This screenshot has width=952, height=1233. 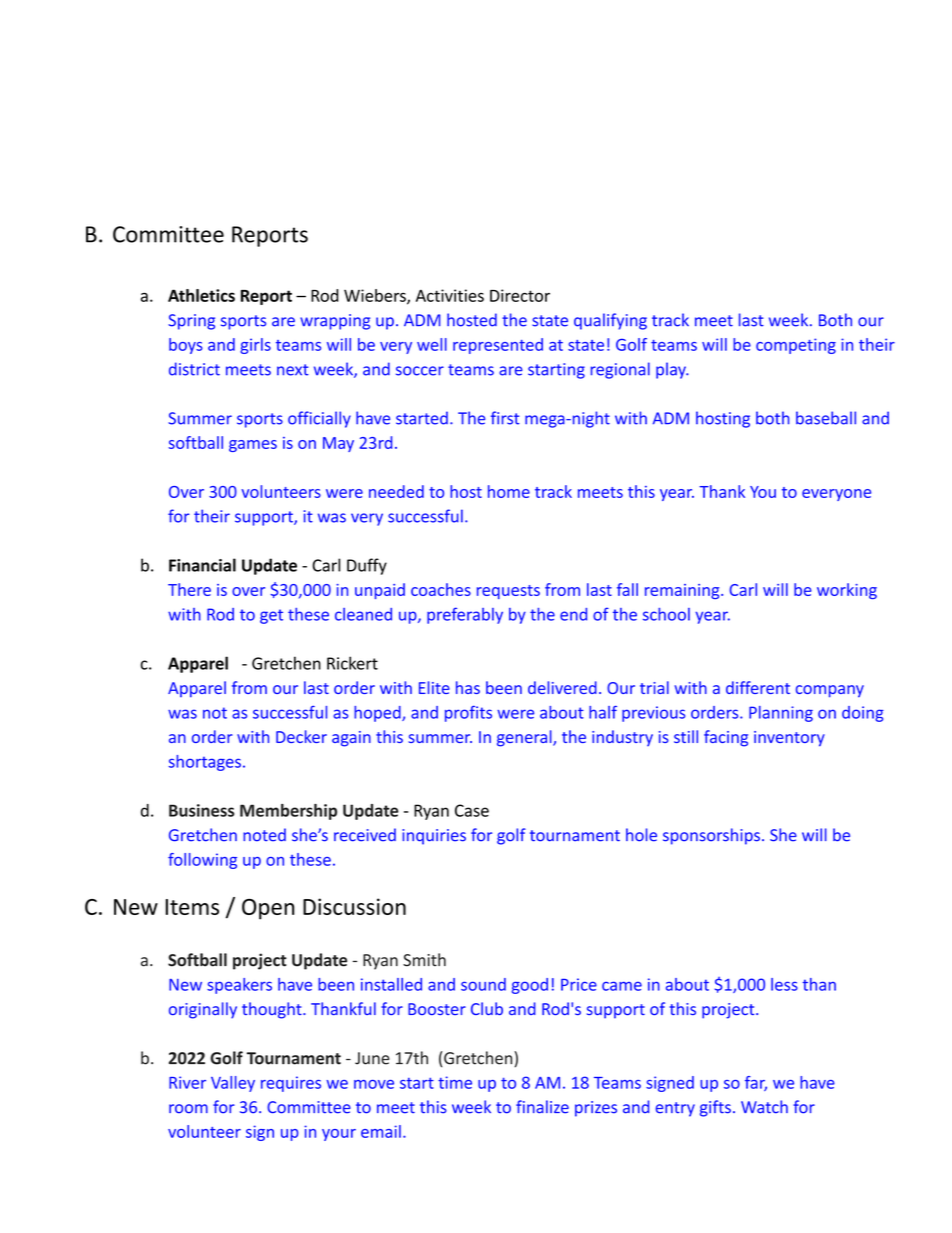 I want to click on requires, so click(x=291, y=1084).
